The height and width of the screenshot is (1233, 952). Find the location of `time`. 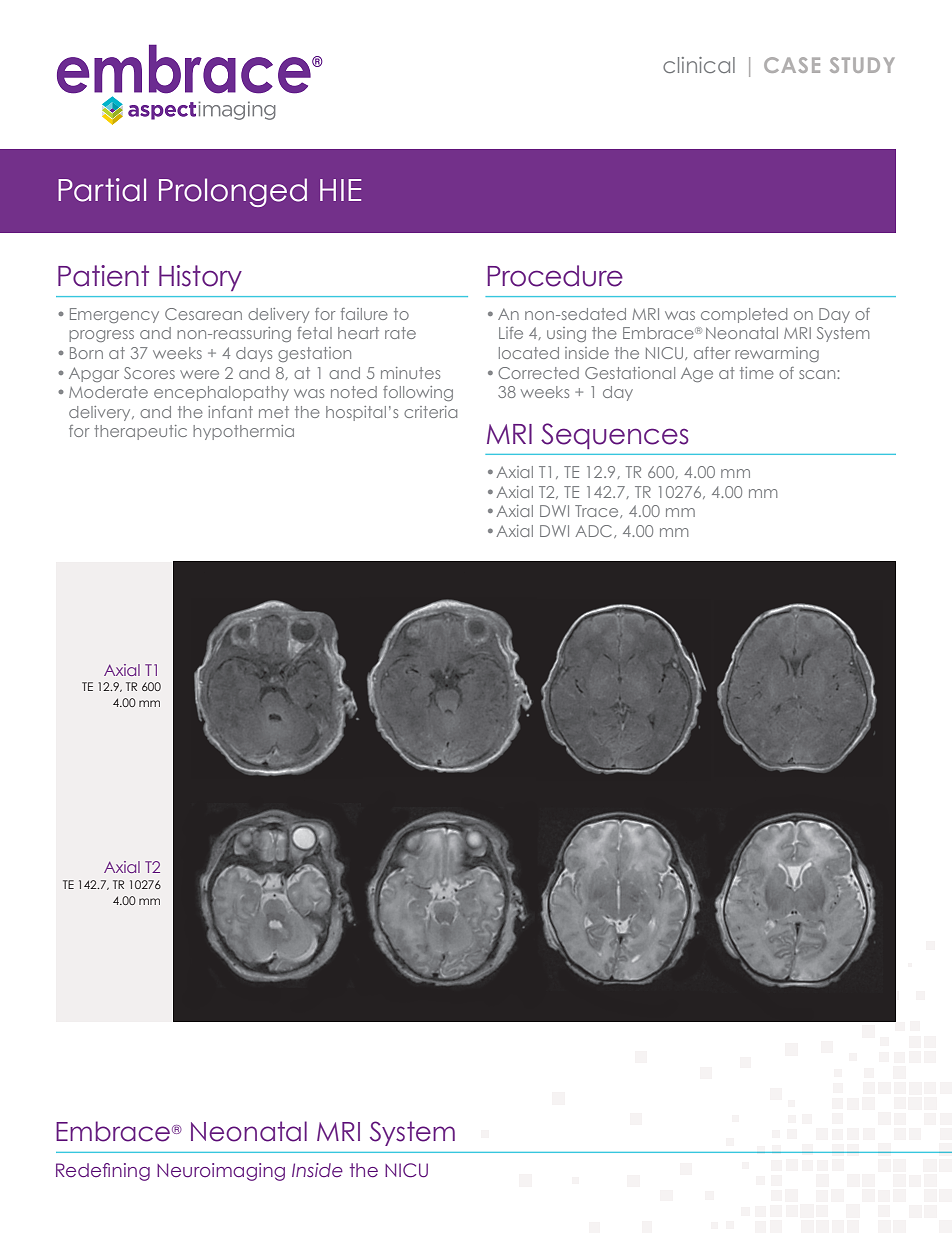

time is located at coordinates (757, 373).
